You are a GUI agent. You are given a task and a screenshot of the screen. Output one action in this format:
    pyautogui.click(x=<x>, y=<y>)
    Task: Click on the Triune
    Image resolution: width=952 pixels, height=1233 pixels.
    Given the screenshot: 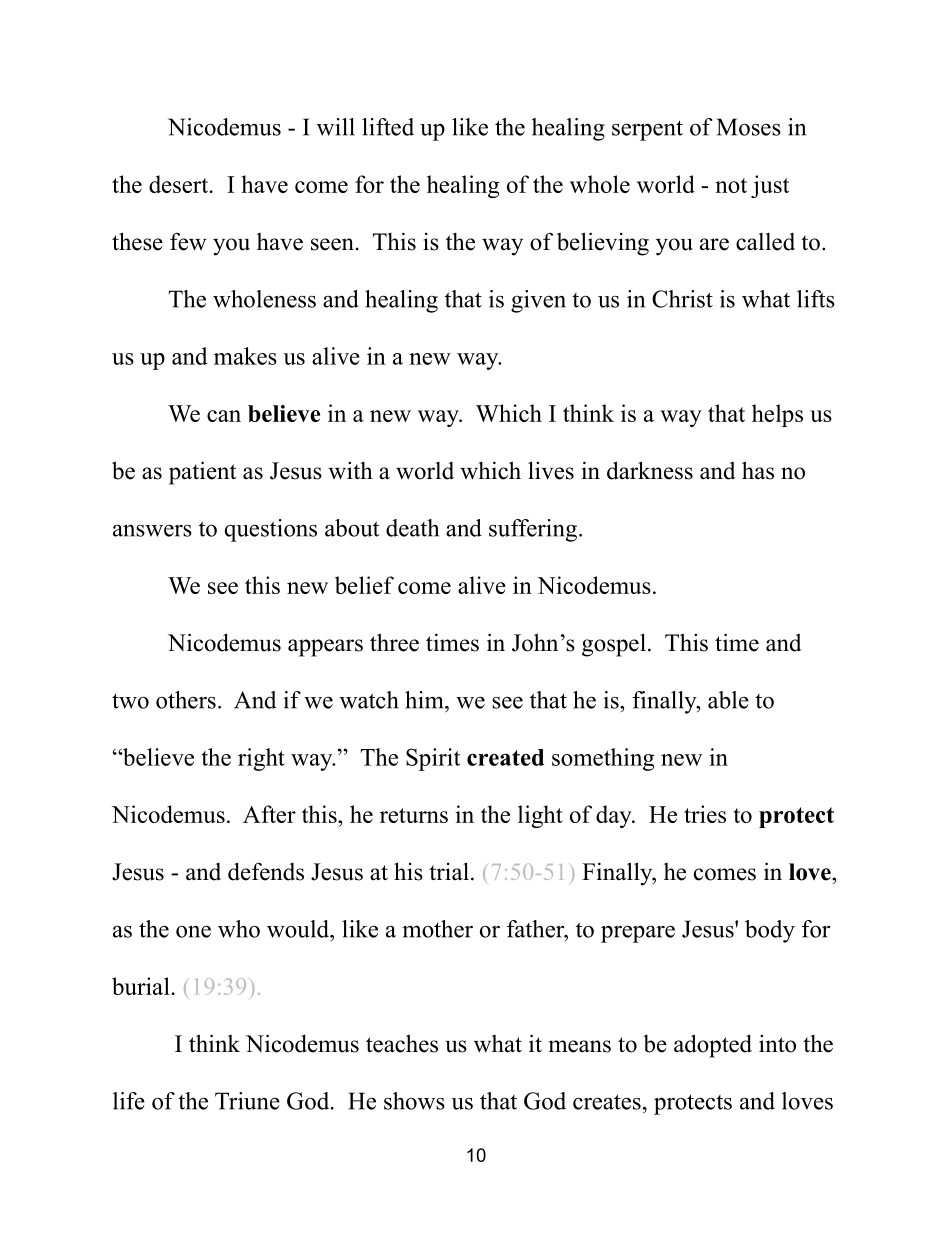 What is the action you would take?
    pyautogui.click(x=247, y=1101)
